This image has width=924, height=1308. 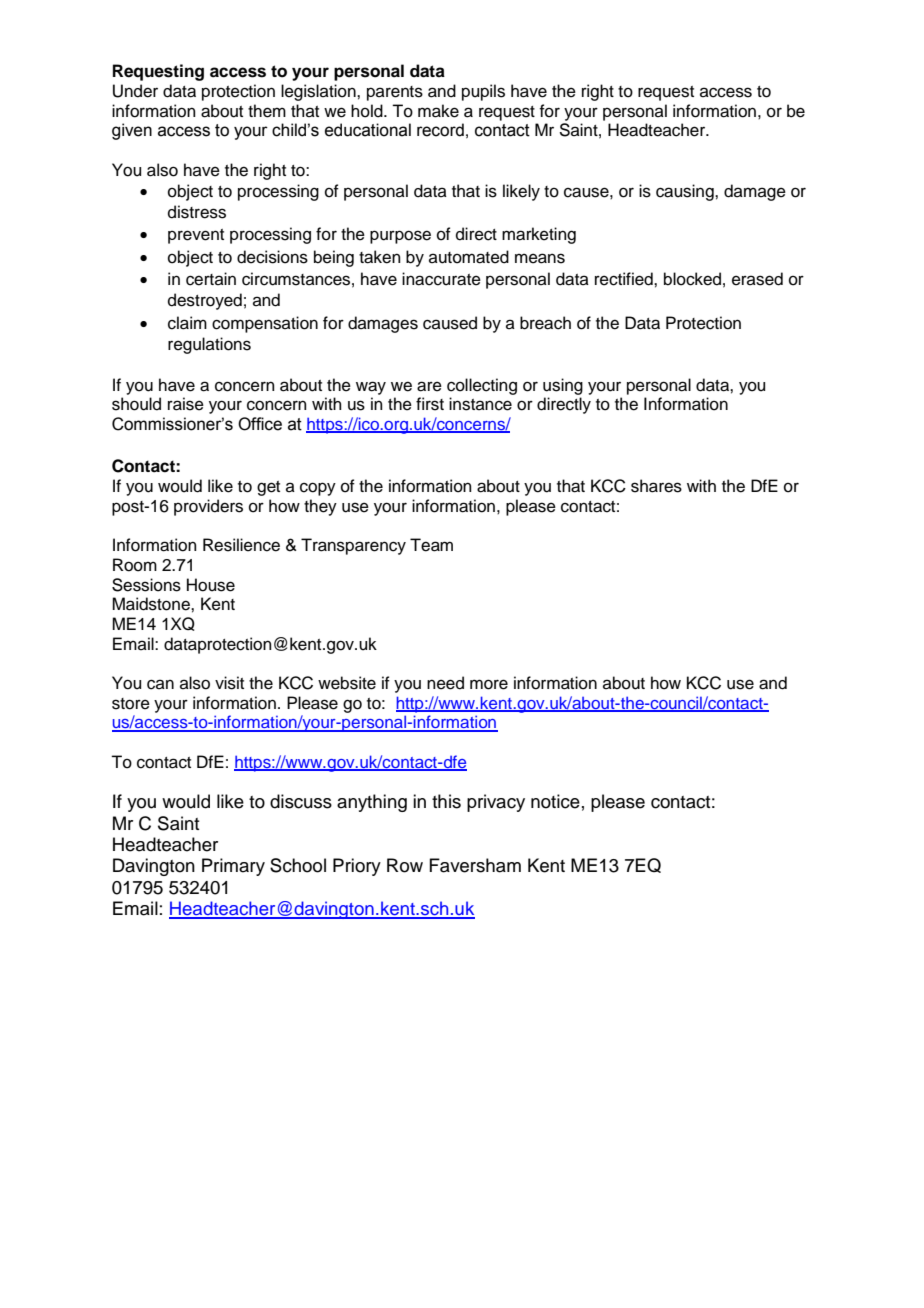 What do you see at coordinates (438, 111) in the image?
I see `make` at bounding box center [438, 111].
